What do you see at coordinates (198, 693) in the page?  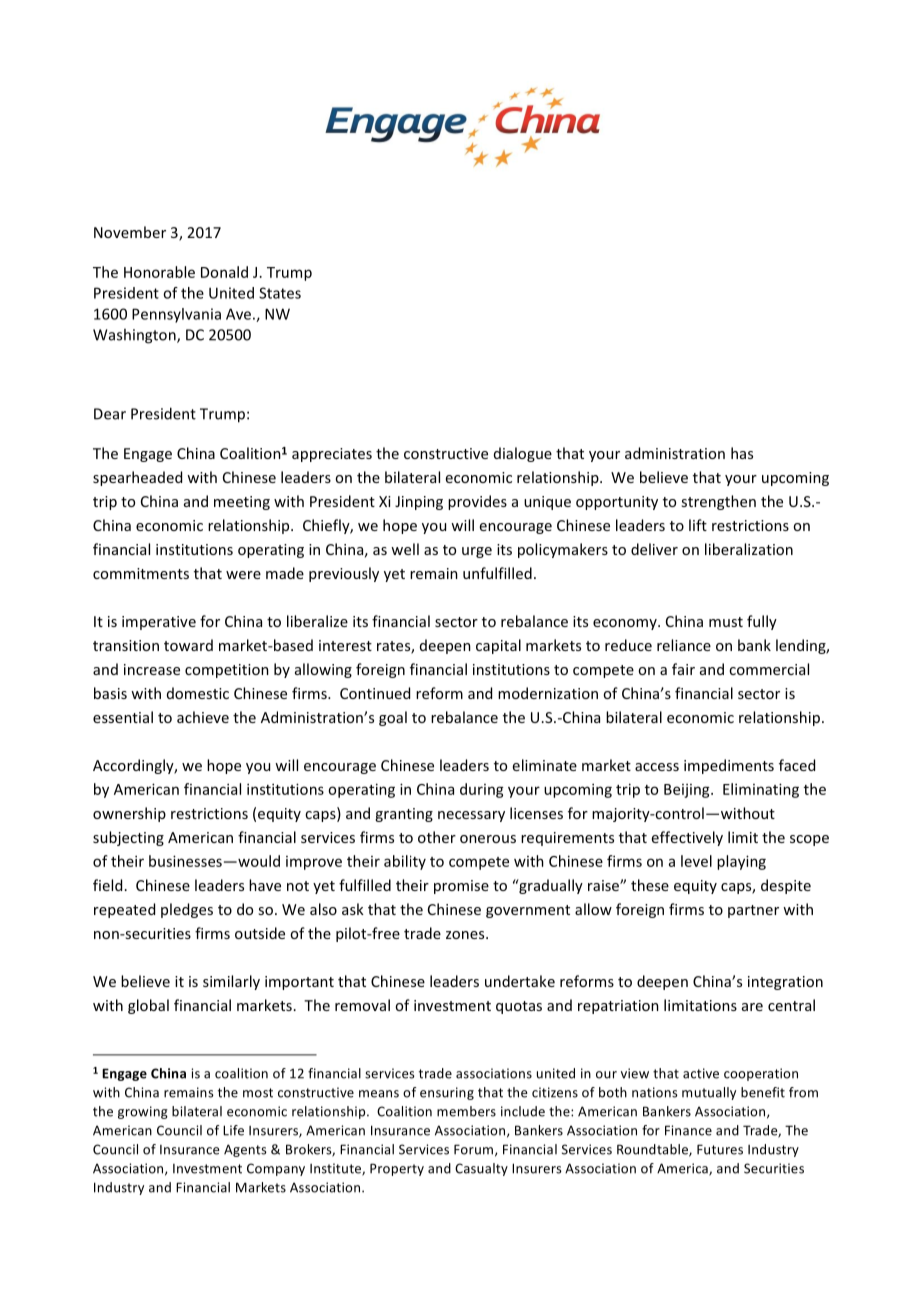 I see `domestic` at bounding box center [198, 693].
